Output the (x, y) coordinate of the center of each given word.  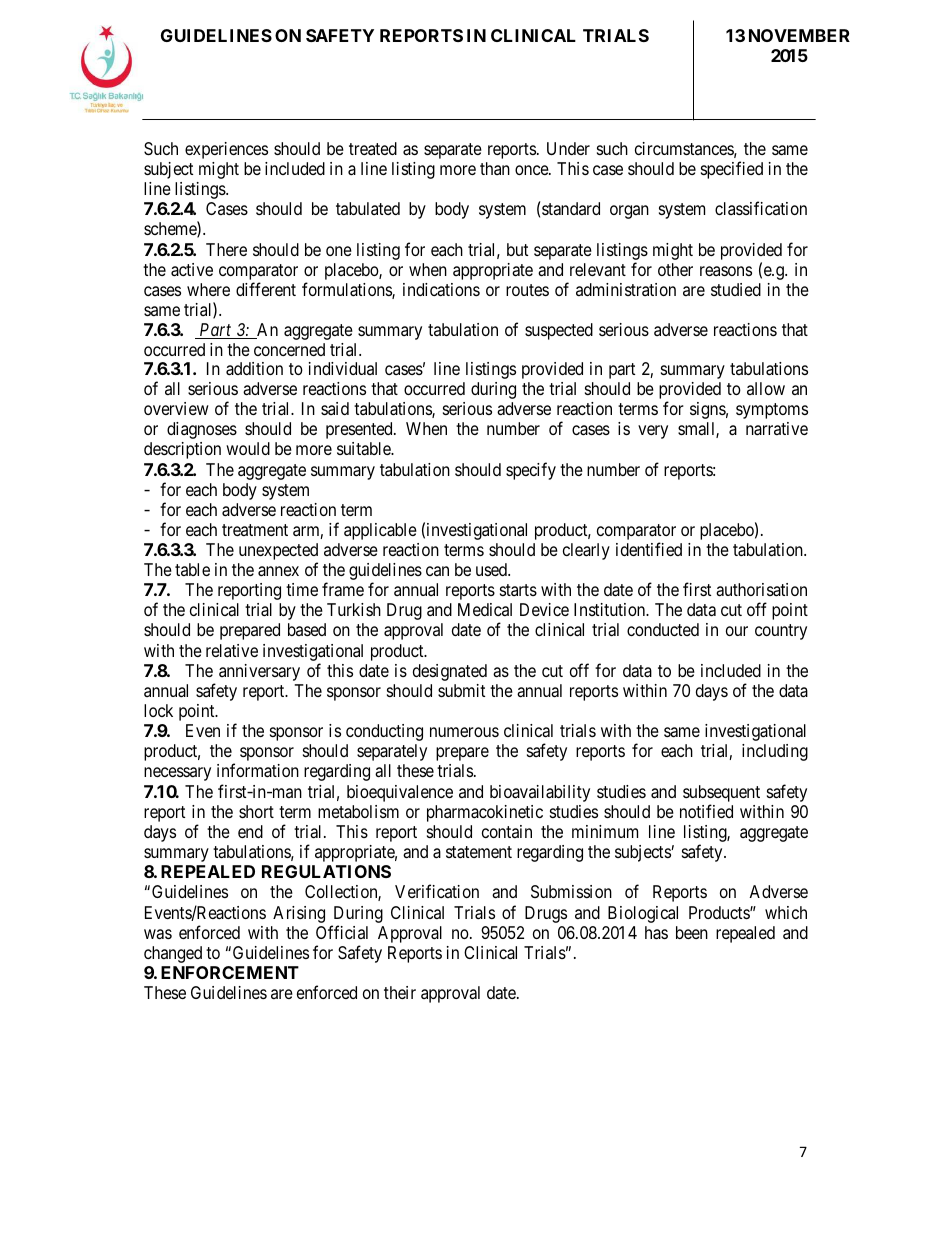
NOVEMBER (799, 35)
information (258, 770)
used (492, 569)
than (495, 168)
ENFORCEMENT (230, 972)
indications (441, 290)
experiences (226, 150)
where (208, 289)
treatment (255, 530)
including (775, 752)
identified (649, 549)
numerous (464, 732)
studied (736, 289)
